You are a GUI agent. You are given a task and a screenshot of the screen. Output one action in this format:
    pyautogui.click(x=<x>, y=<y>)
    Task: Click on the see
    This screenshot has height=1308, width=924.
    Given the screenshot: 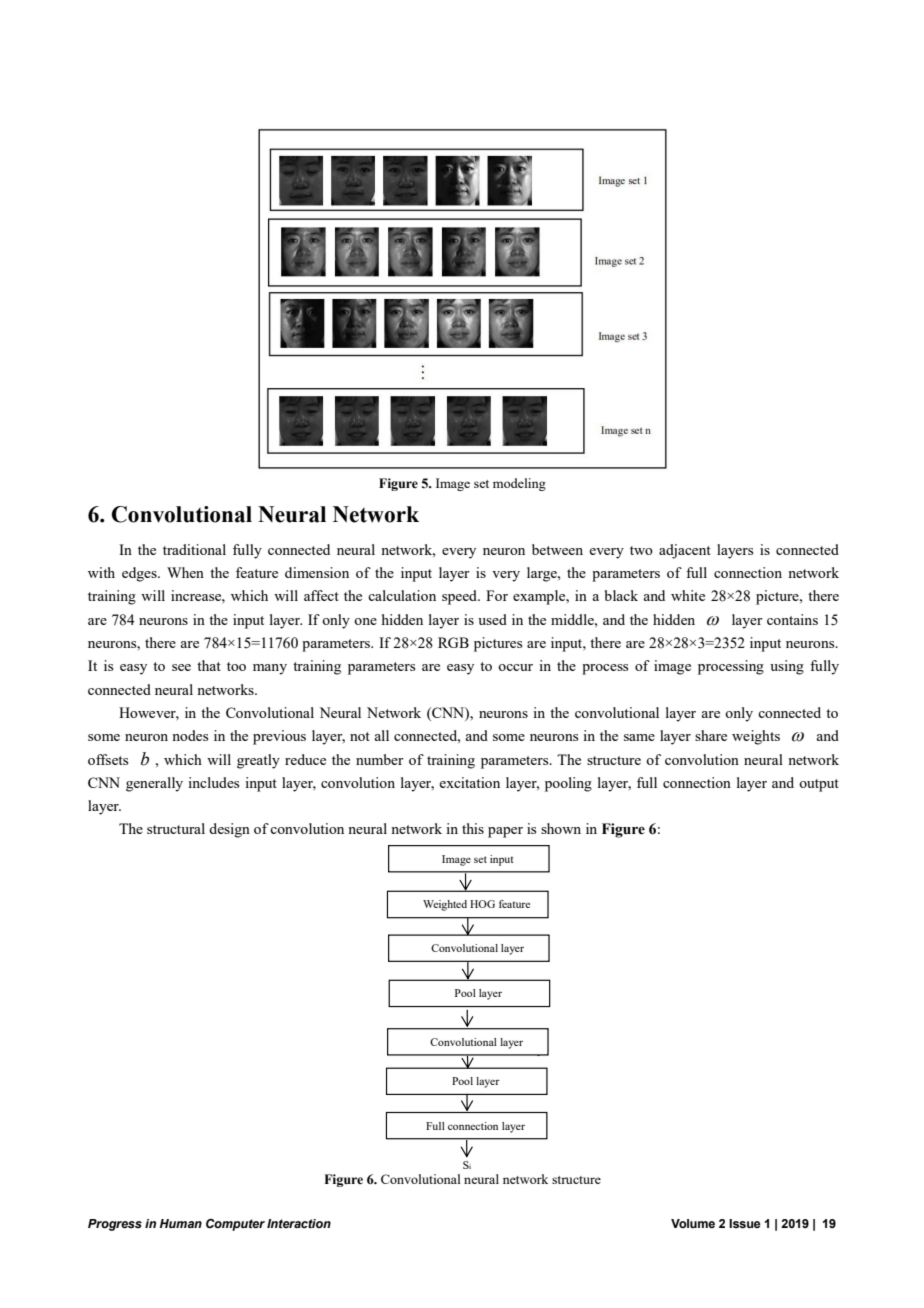 What is the action you would take?
    pyautogui.click(x=181, y=667)
